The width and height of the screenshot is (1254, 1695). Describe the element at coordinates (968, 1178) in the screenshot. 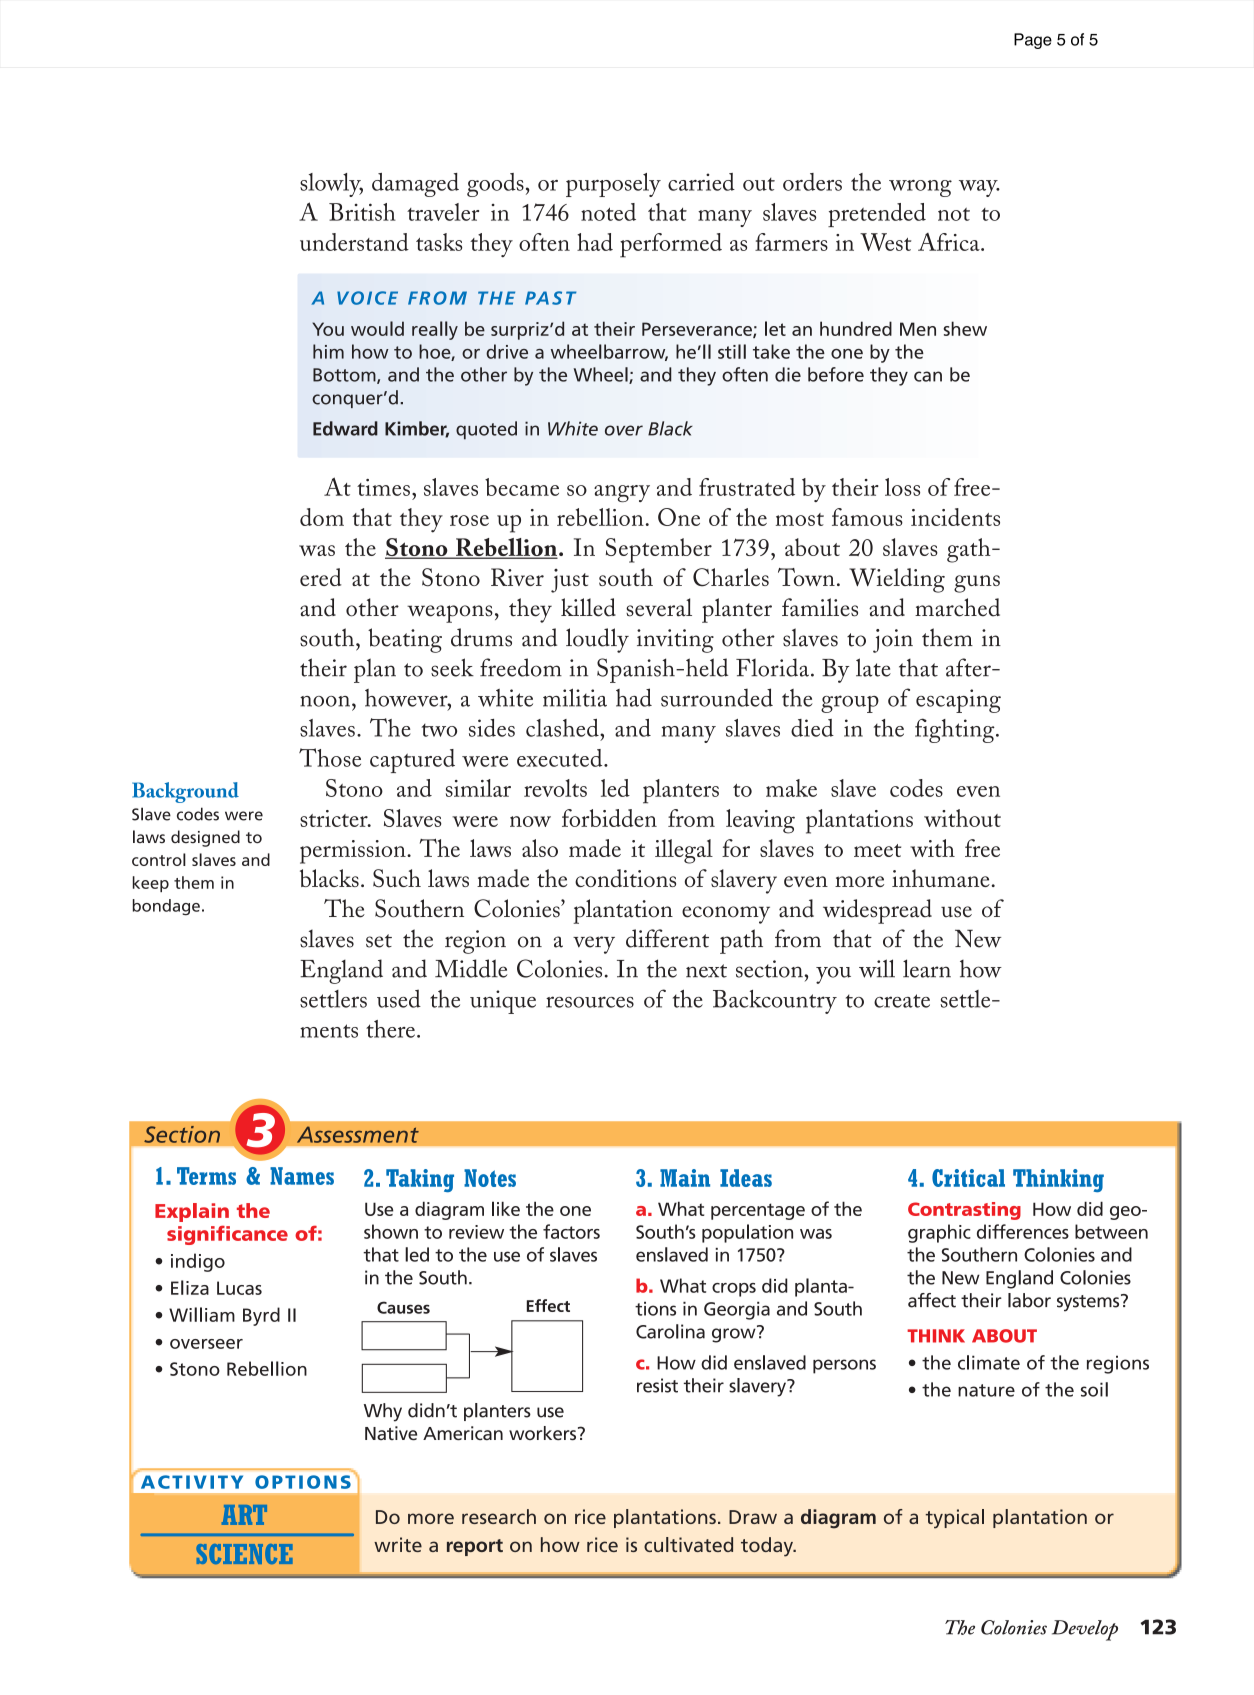

I see `Critical` at that location.
